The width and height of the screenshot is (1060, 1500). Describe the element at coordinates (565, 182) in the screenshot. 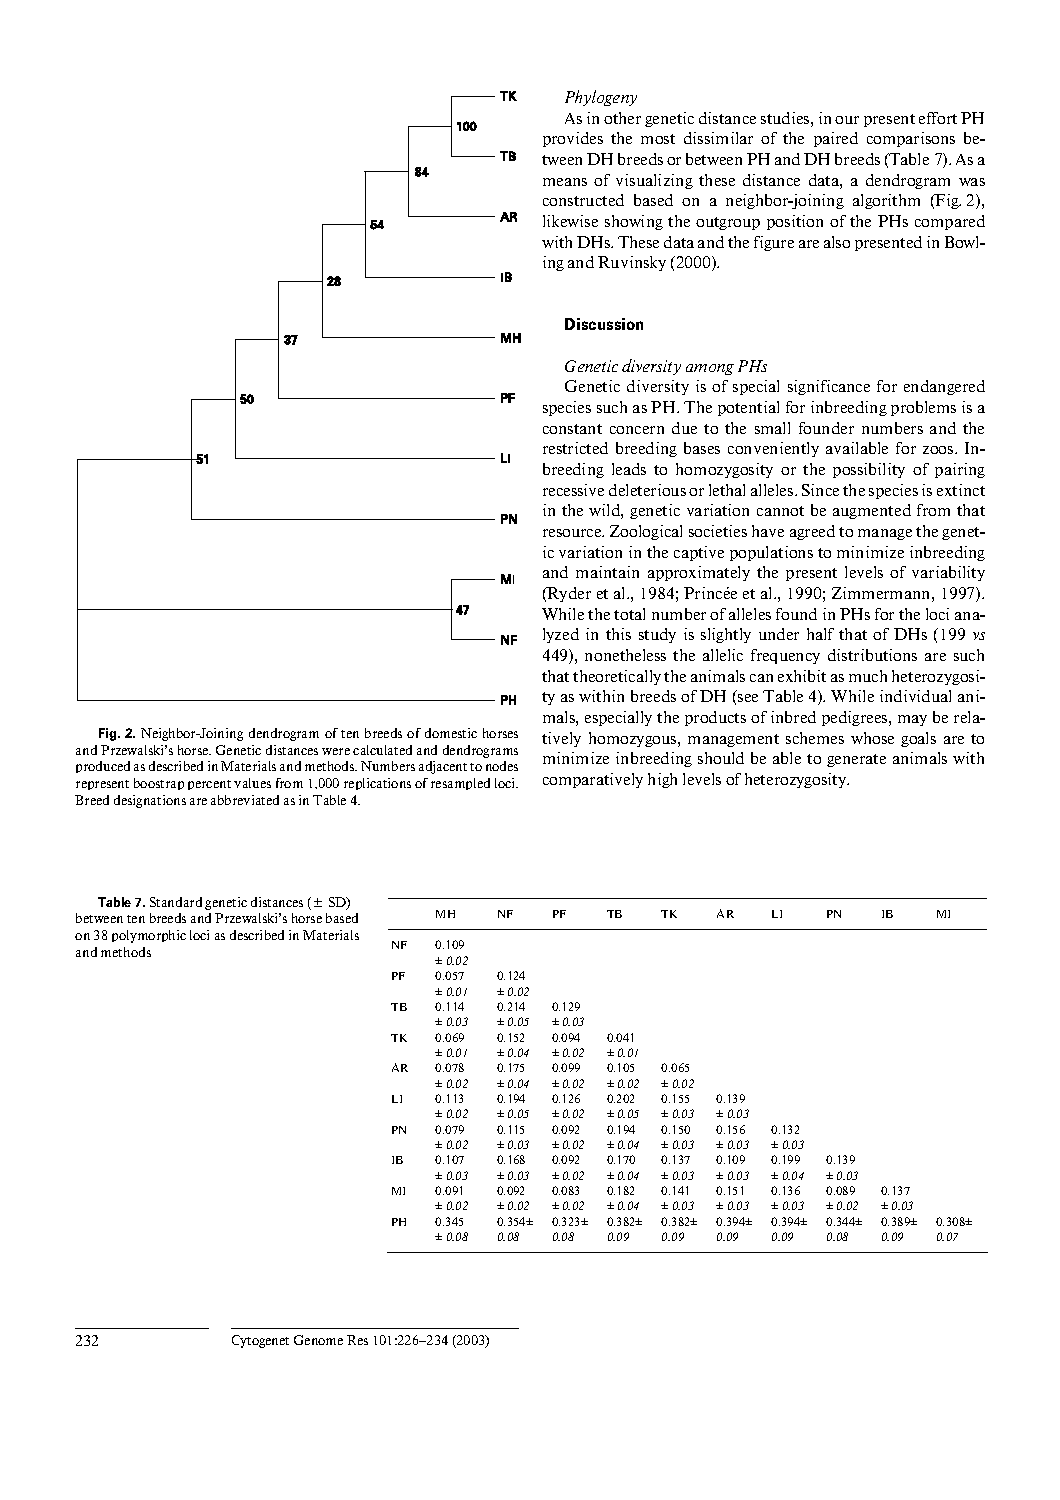

I see `means` at that location.
